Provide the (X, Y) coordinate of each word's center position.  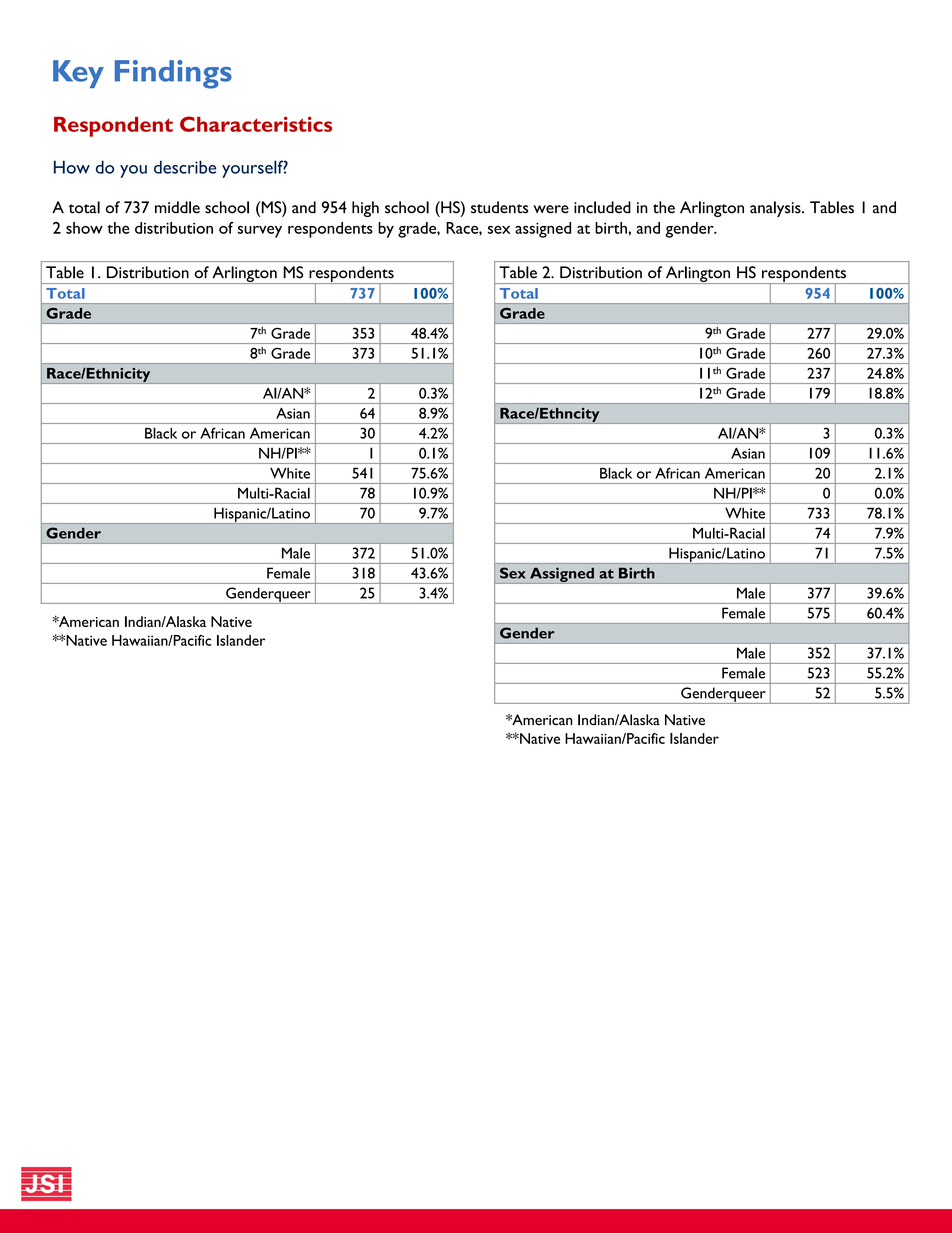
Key (78, 74)
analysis (776, 209)
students (499, 207)
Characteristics (256, 124)
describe (185, 167)
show (84, 228)
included (602, 207)
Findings (173, 74)
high (365, 209)
